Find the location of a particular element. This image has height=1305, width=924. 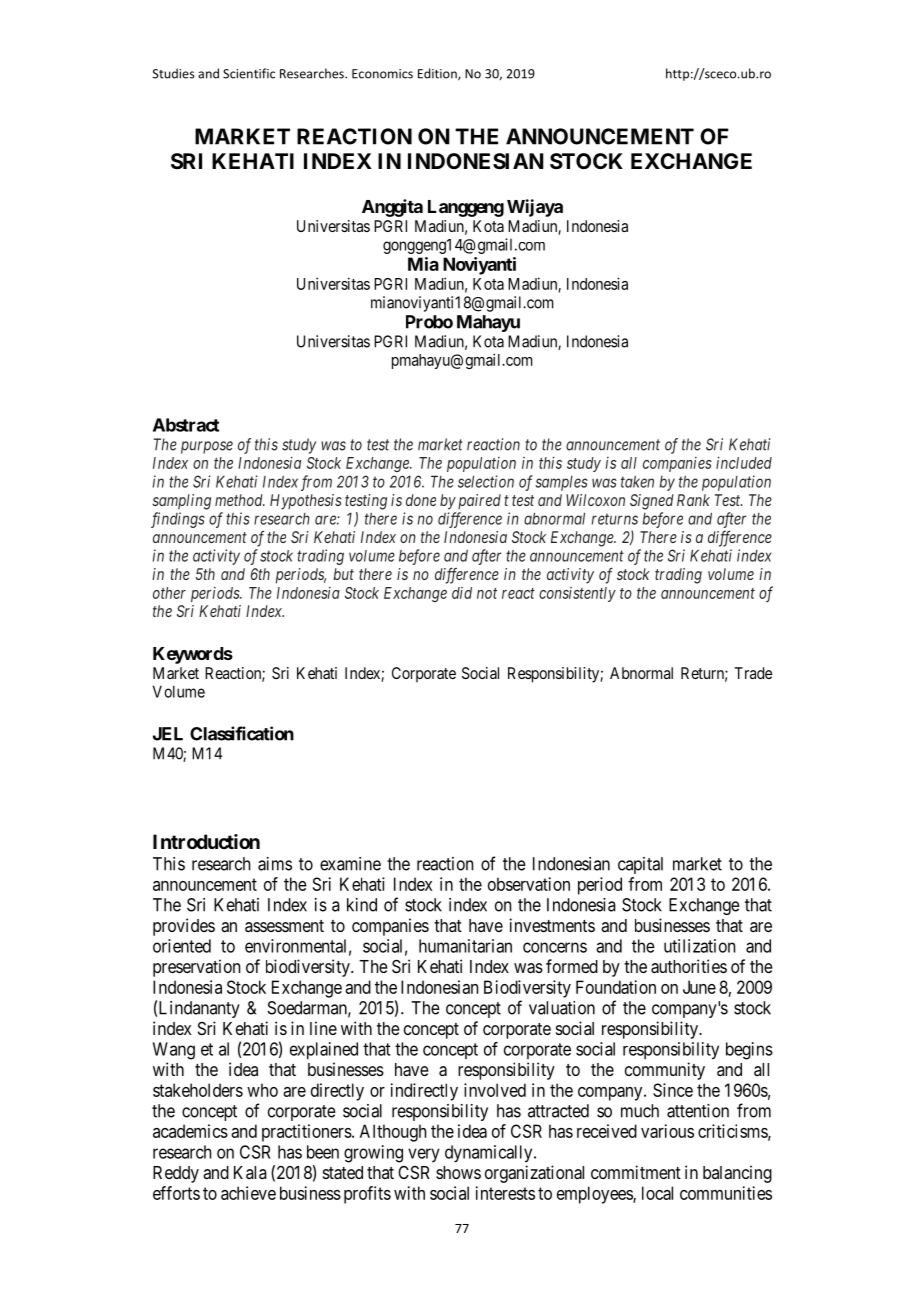

observation is located at coordinates (529, 884).
